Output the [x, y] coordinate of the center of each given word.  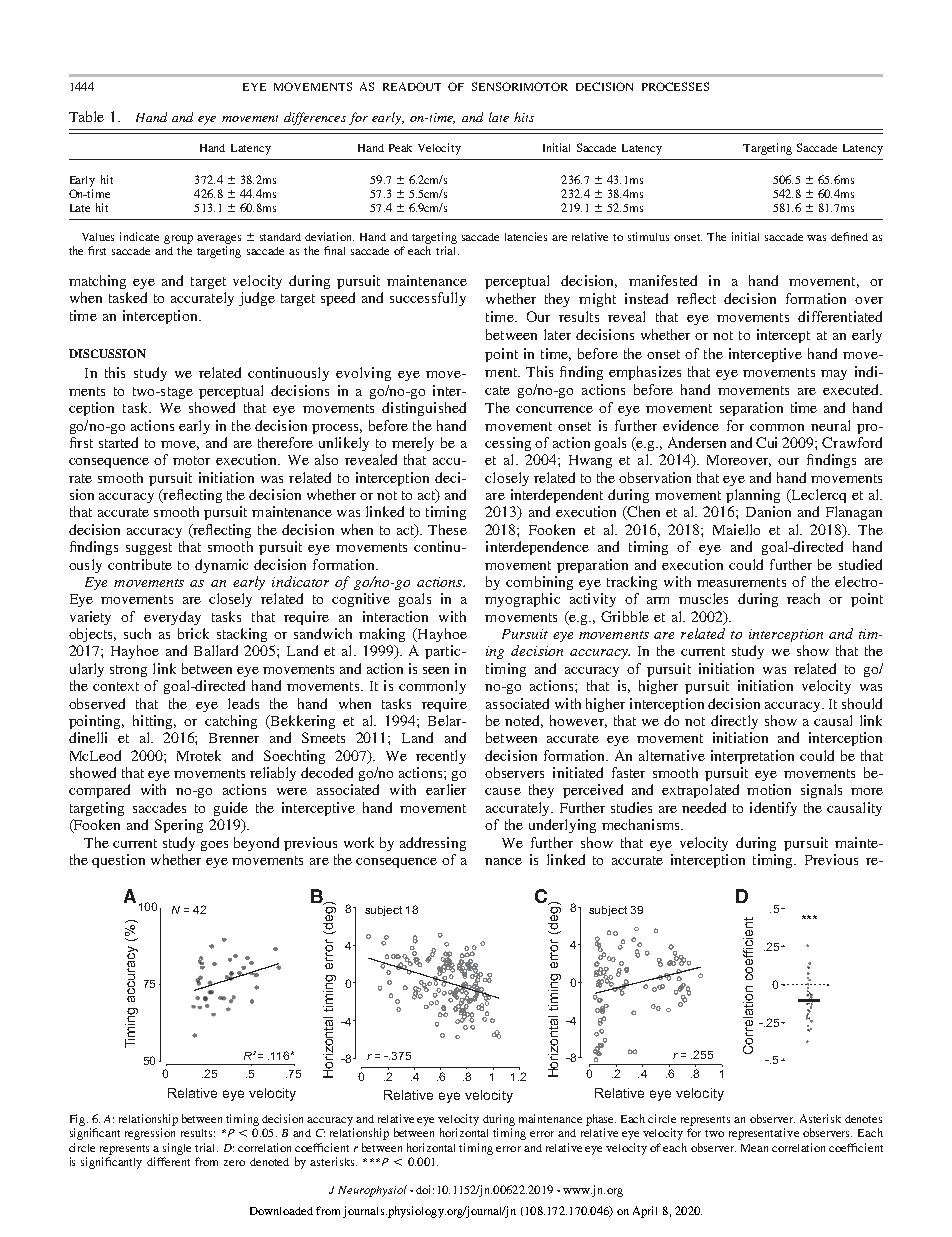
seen [436, 670]
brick [193, 633]
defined [849, 236]
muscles [703, 598]
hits [524, 117]
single [177, 1149]
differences [315, 118]
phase [601, 1120]
